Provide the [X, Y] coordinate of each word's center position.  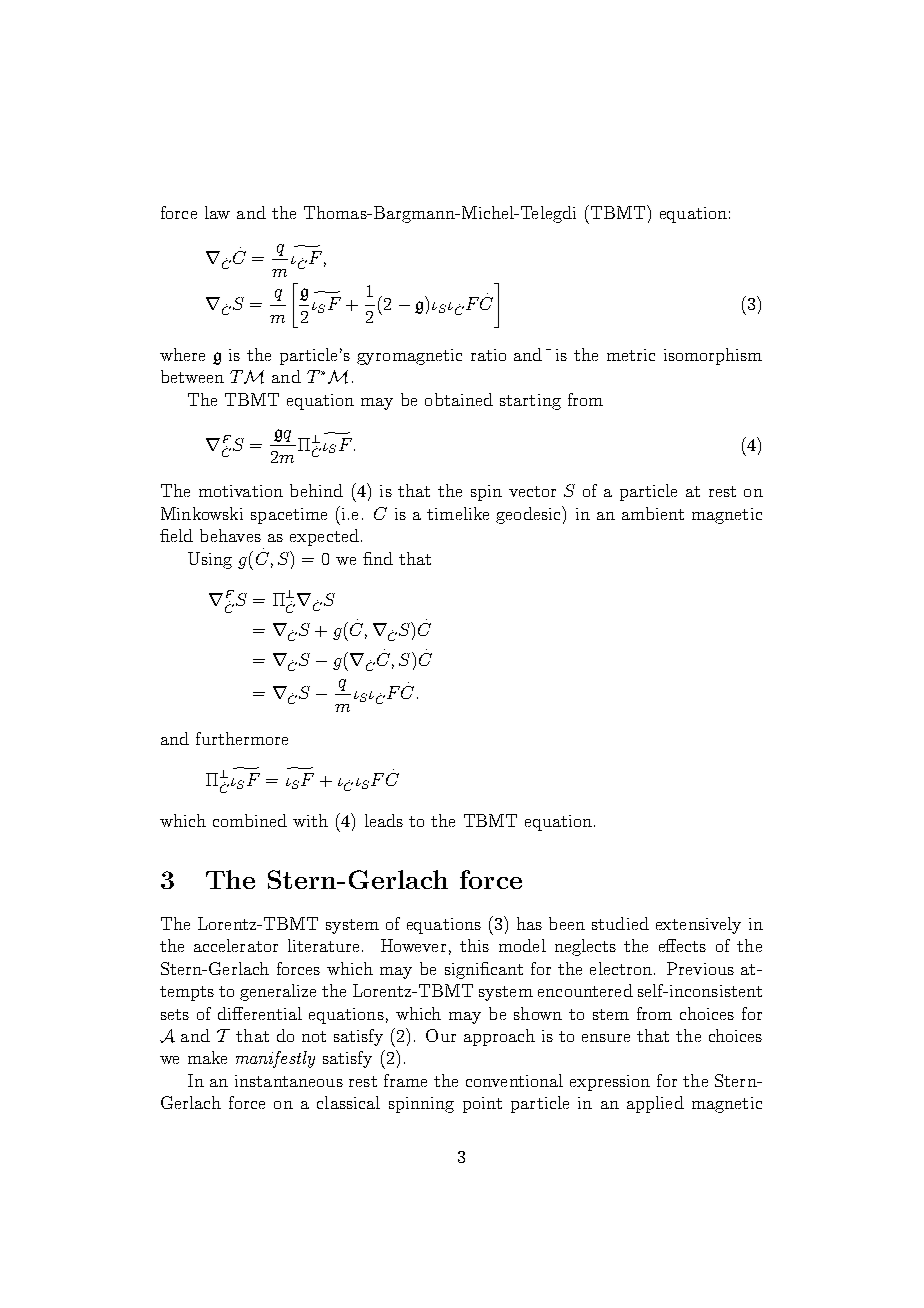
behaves [230, 535]
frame [405, 1080]
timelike [458, 513]
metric [631, 355]
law [217, 212]
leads [384, 820]
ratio [488, 355]
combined [250, 820]
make [207, 1057]
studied [620, 923]
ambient [653, 513]
